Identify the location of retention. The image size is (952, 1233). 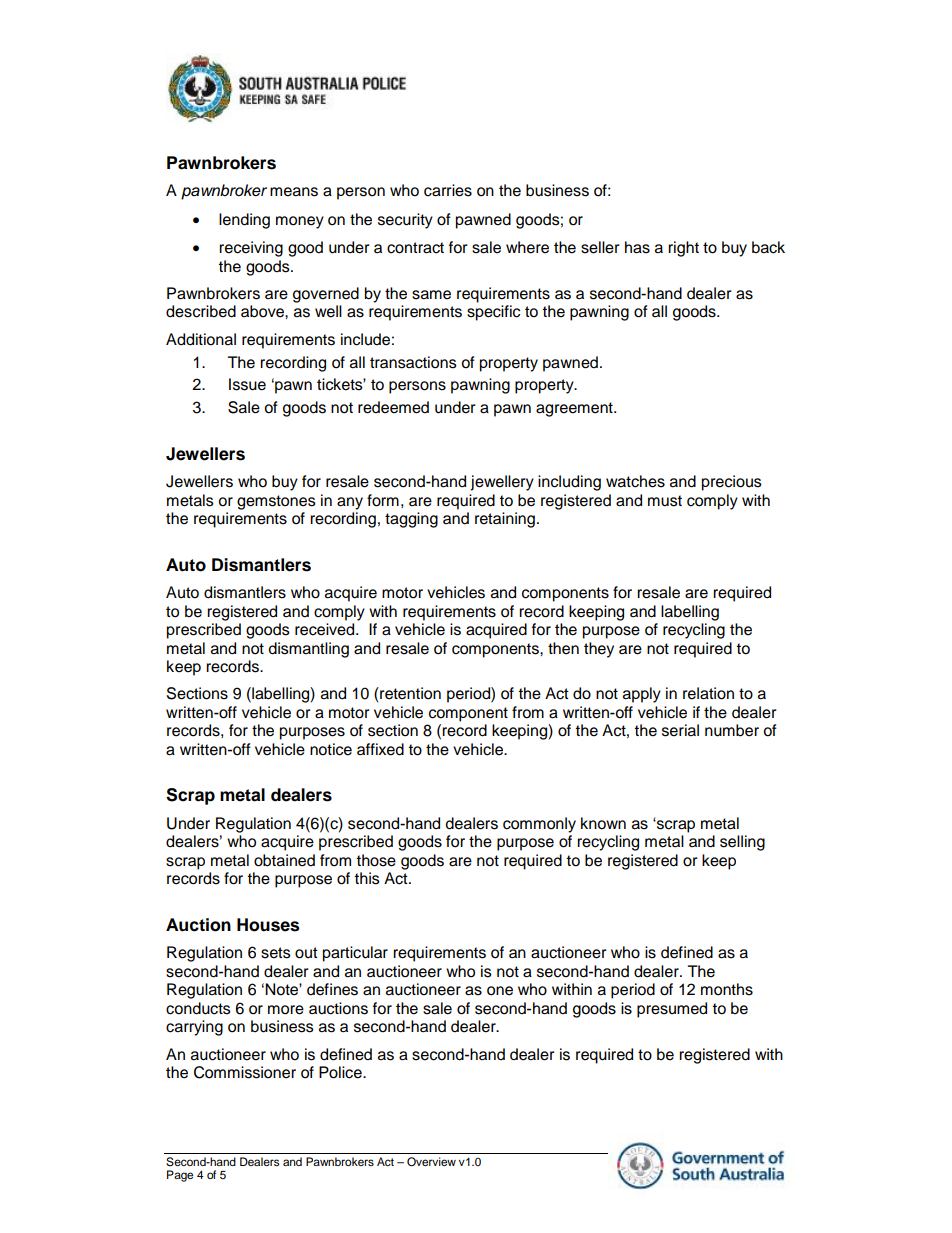
(409, 693).
